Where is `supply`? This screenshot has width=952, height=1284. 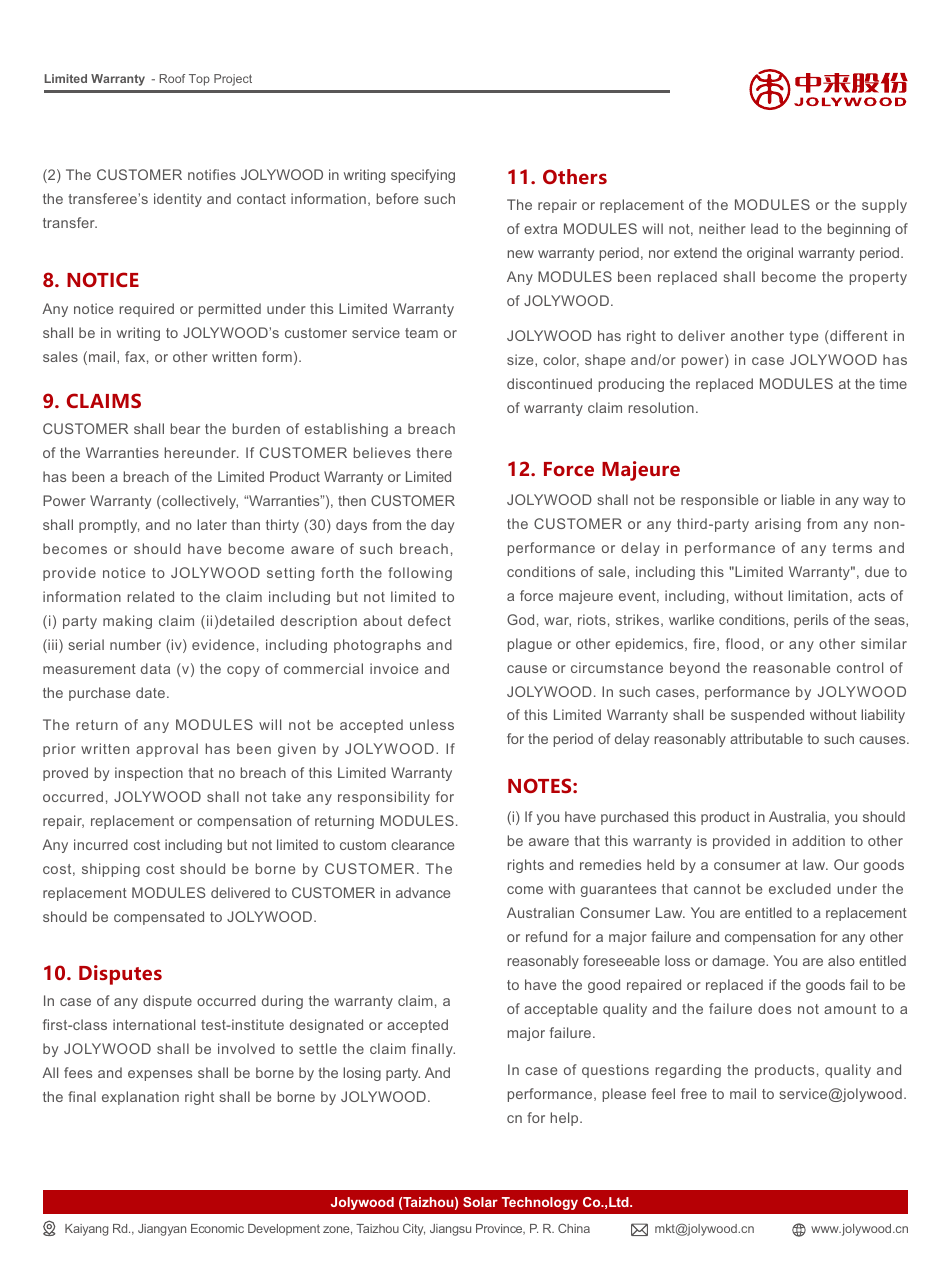
supply is located at coordinates (884, 206).
